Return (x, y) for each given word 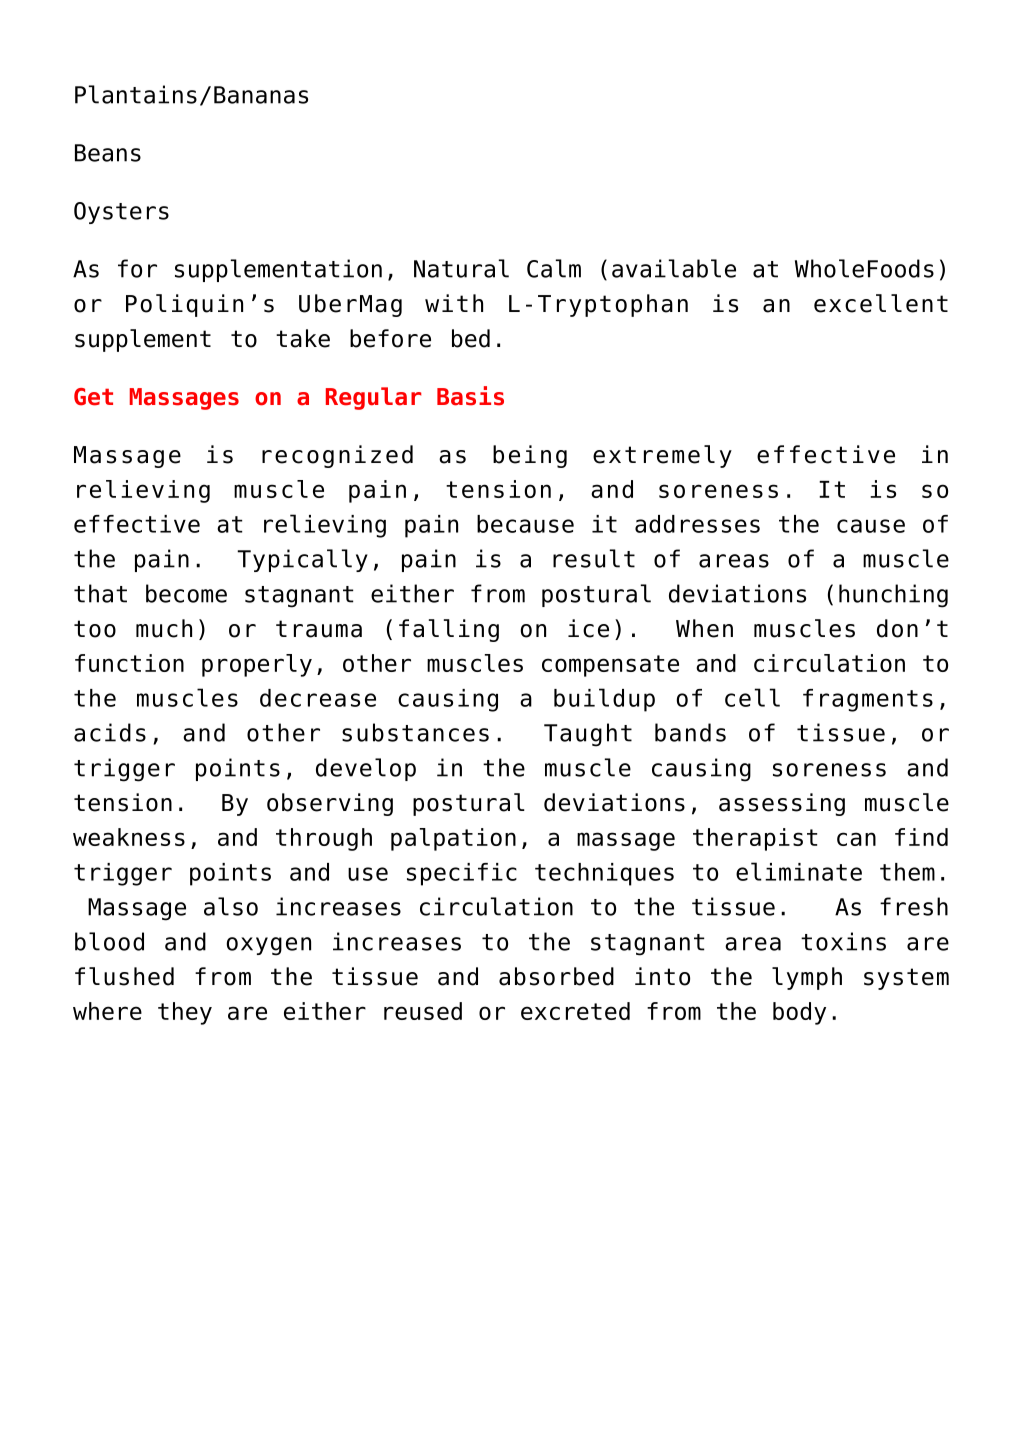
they (185, 1013)
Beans (108, 153)
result (594, 558)
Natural (461, 268)
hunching (893, 596)
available (674, 268)
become (186, 593)
